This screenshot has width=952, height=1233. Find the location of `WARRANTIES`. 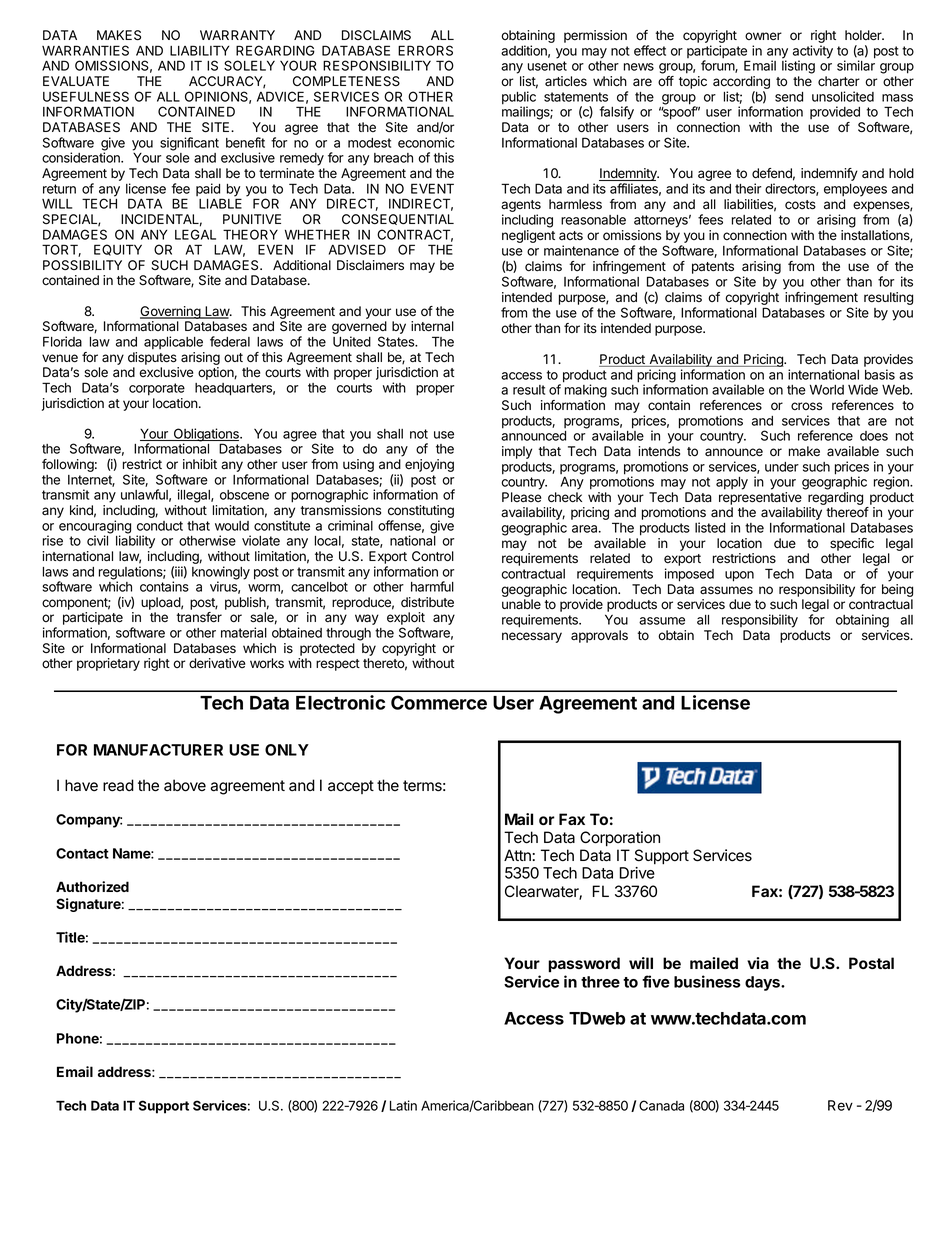

WARRANTIES is located at coordinates (85, 50).
